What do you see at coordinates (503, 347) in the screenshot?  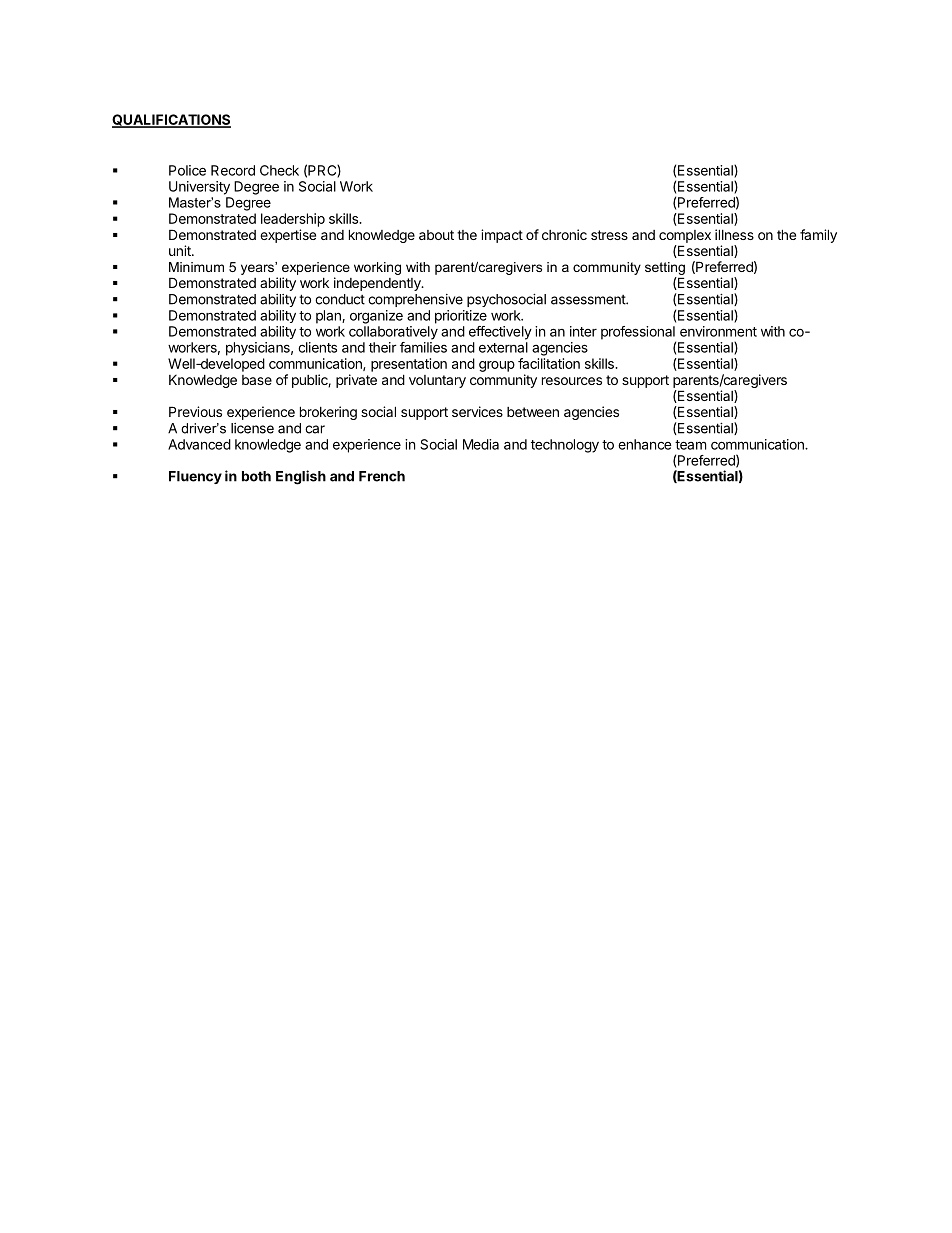 I see `external` at bounding box center [503, 347].
